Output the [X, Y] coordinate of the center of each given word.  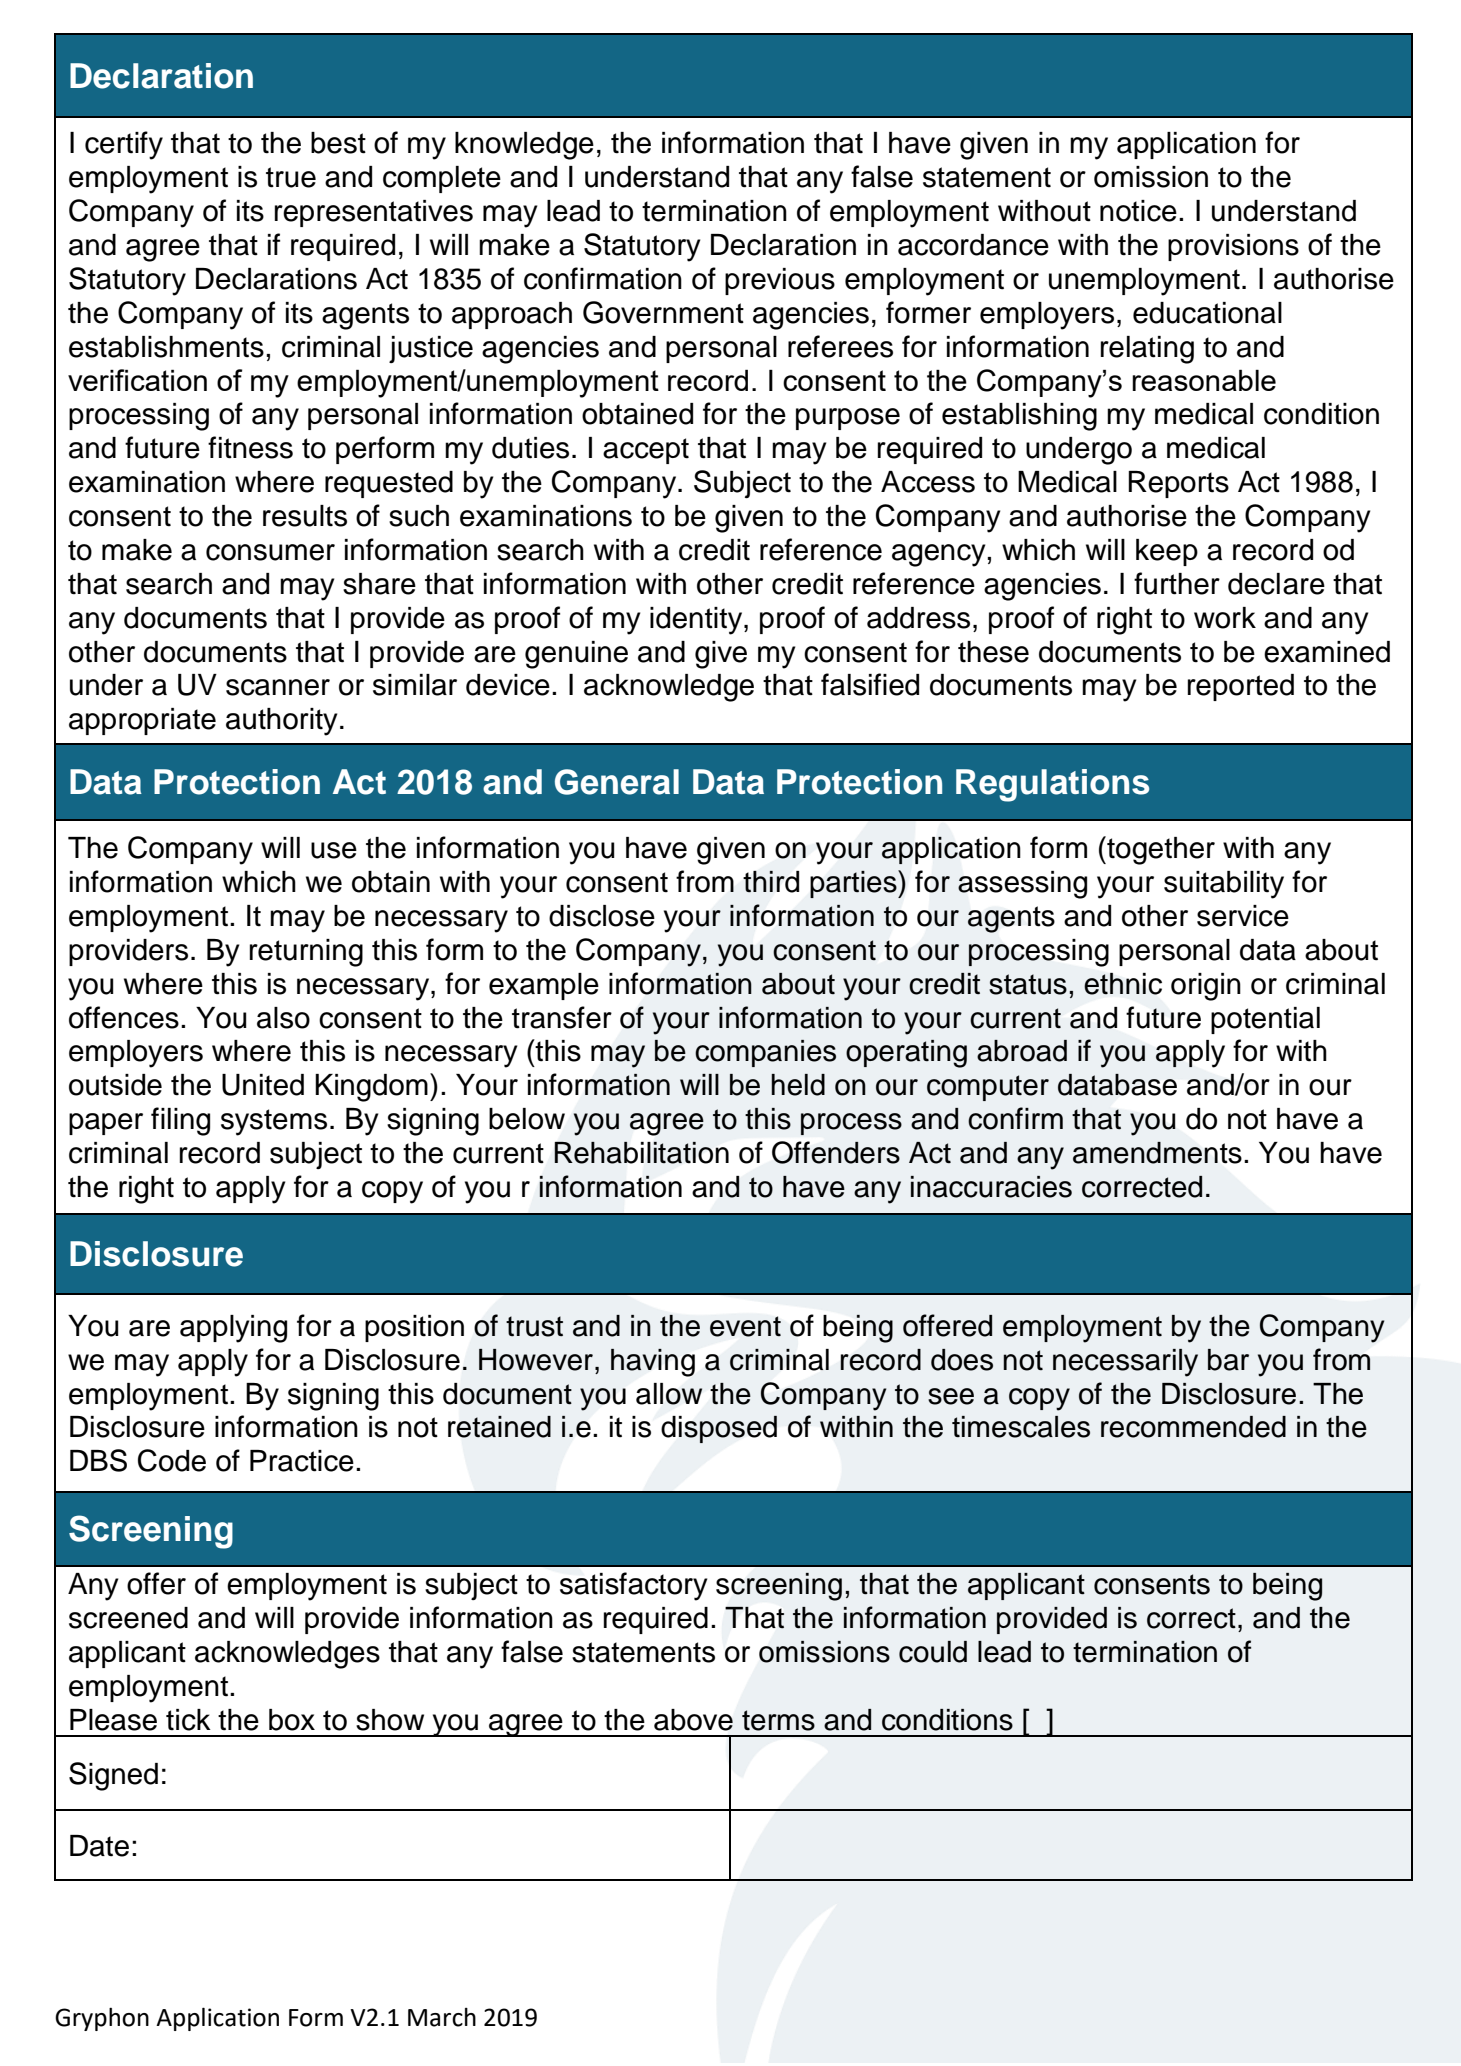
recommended [1193, 1427]
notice [1138, 211]
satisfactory [634, 1586]
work [1225, 618]
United [263, 1085]
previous [780, 281]
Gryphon [102, 2019]
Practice [302, 1461]
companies [765, 1053]
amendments [1157, 1153]
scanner [278, 687]
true [291, 177]
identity [697, 621]
